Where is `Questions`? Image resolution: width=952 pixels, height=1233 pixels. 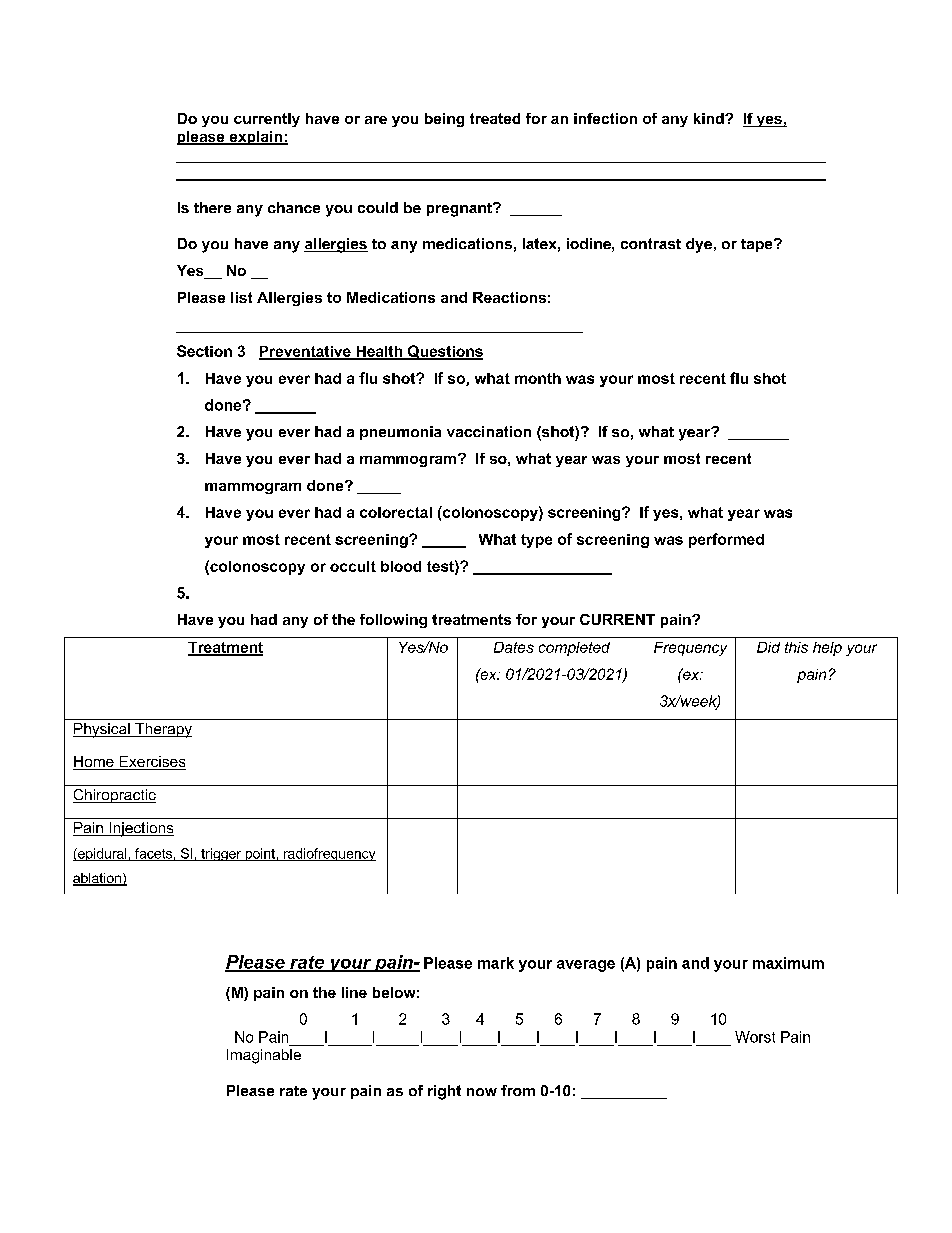
Questions is located at coordinates (444, 352).
